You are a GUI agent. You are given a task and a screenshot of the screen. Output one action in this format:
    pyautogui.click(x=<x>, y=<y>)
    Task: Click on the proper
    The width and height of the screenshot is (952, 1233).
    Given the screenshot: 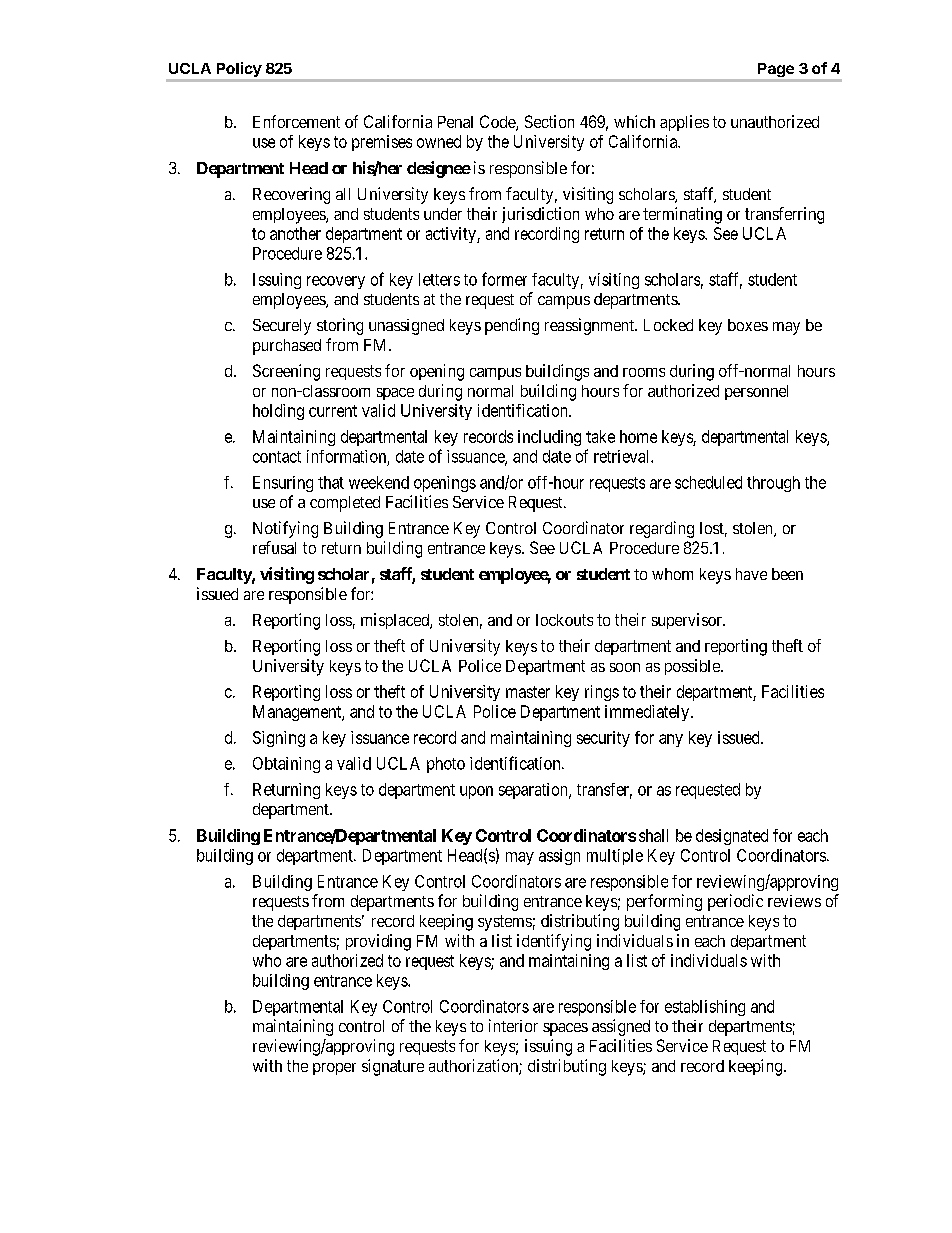 What is the action you would take?
    pyautogui.click(x=334, y=1069)
